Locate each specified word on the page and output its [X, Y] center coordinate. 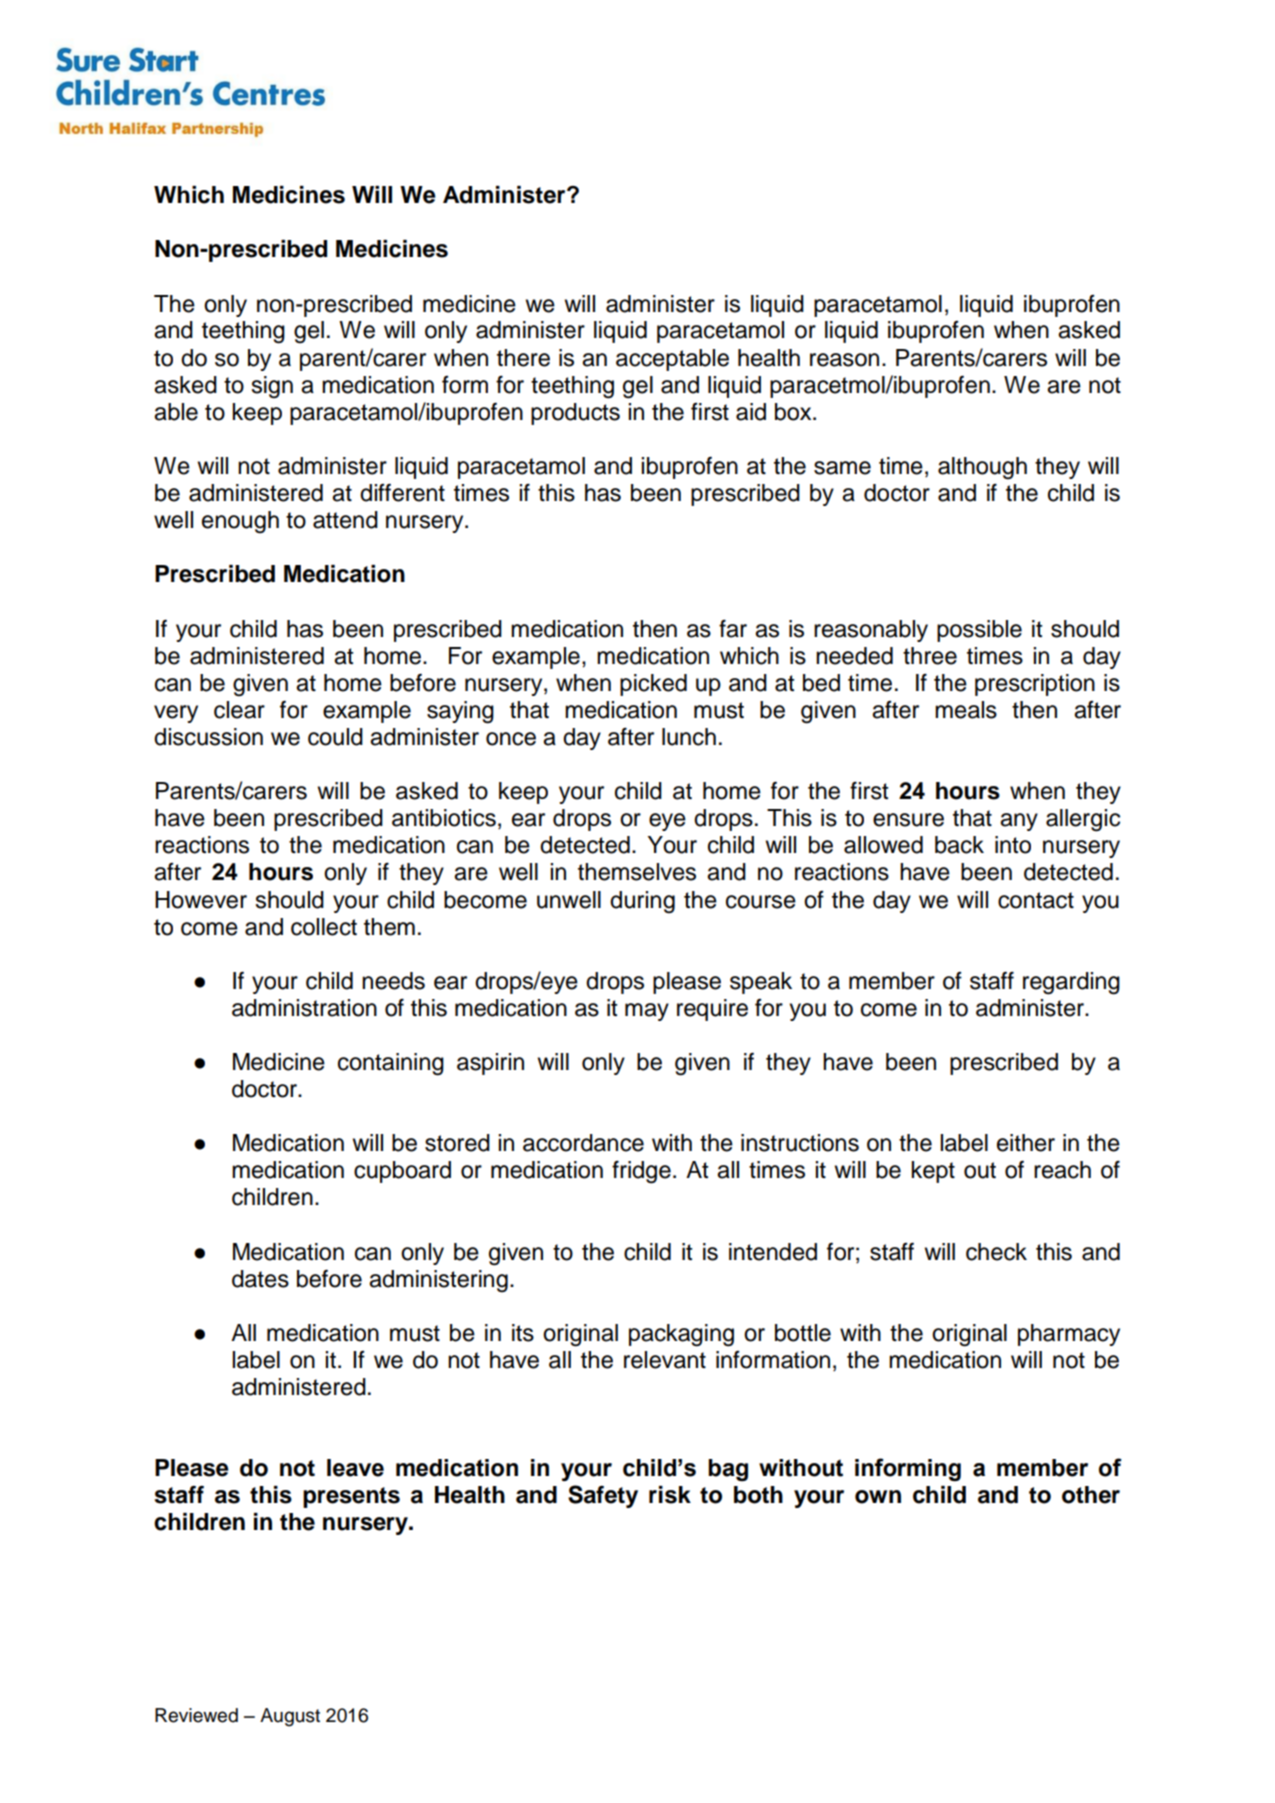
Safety [603, 1496]
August [290, 1717]
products [575, 414]
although [982, 468]
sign [272, 387]
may [647, 1012]
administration [304, 1008]
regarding [1071, 983]
